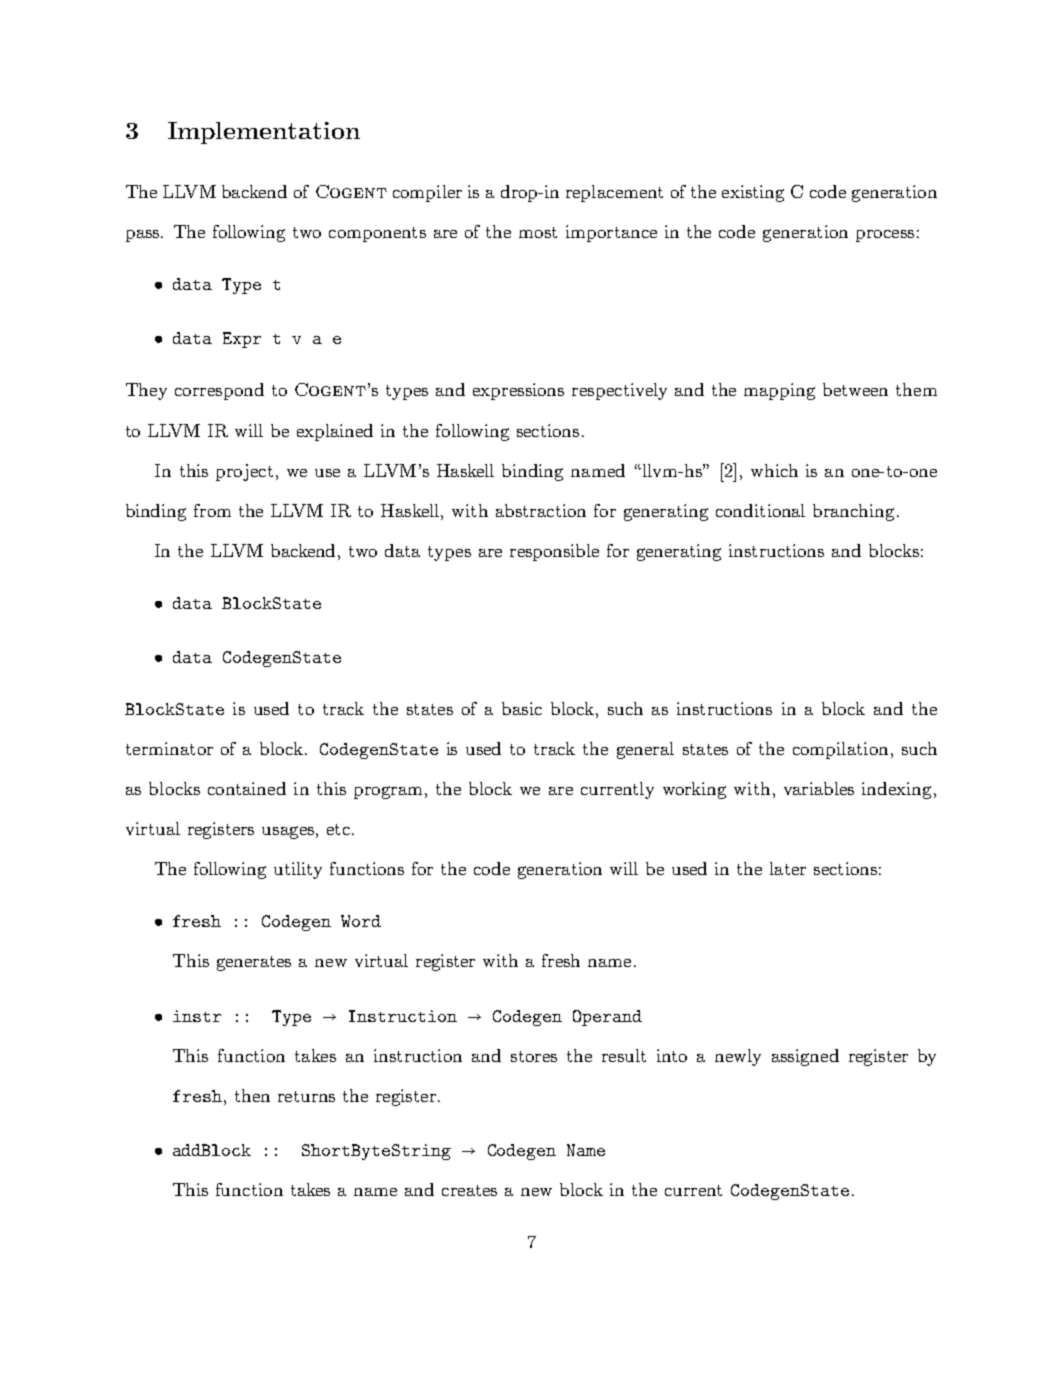  What do you see at coordinates (522, 708) in the image?
I see `basic` at bounding box center [522, 708].
